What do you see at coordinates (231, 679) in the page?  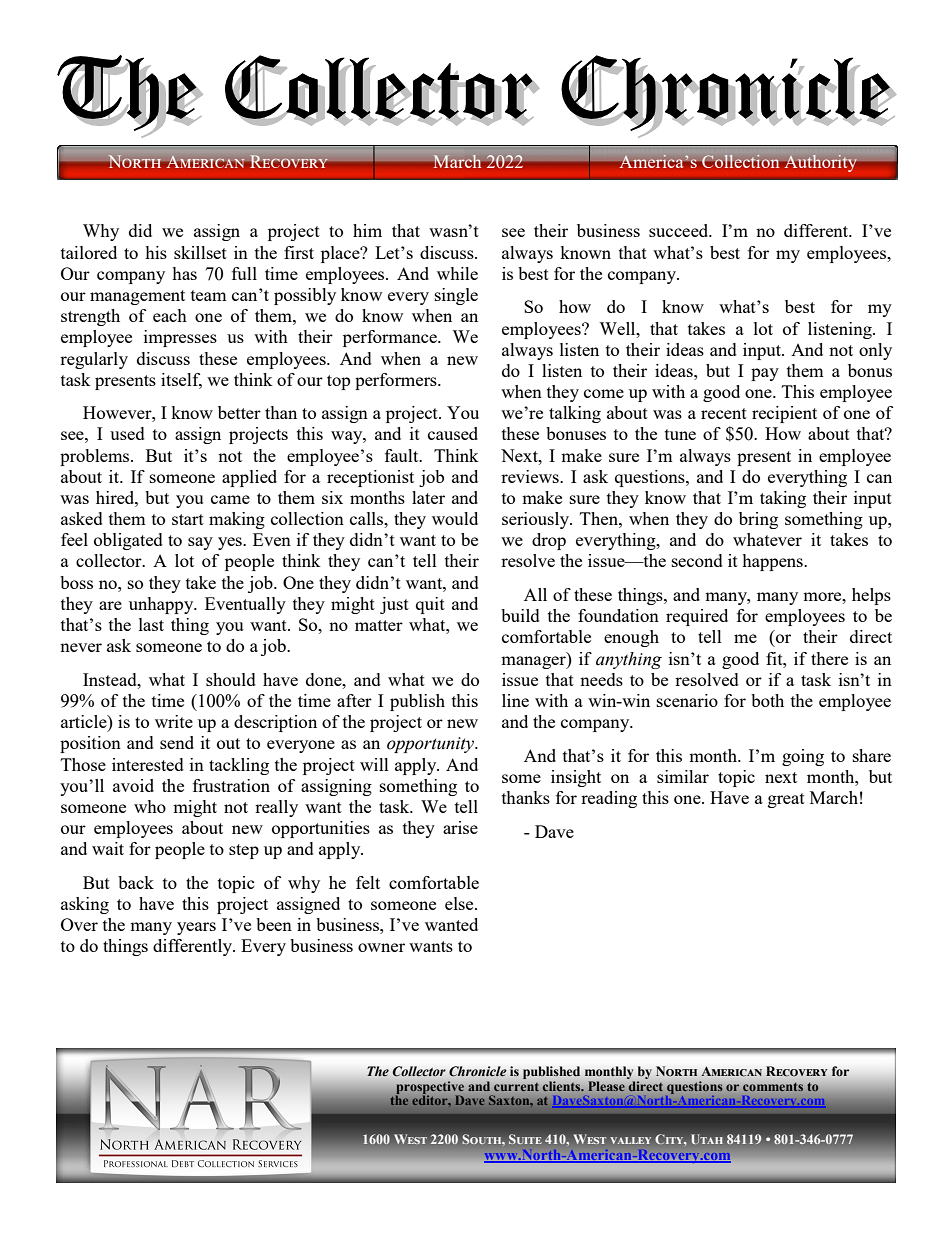 I see `should` at bounding box center [231, 679].
